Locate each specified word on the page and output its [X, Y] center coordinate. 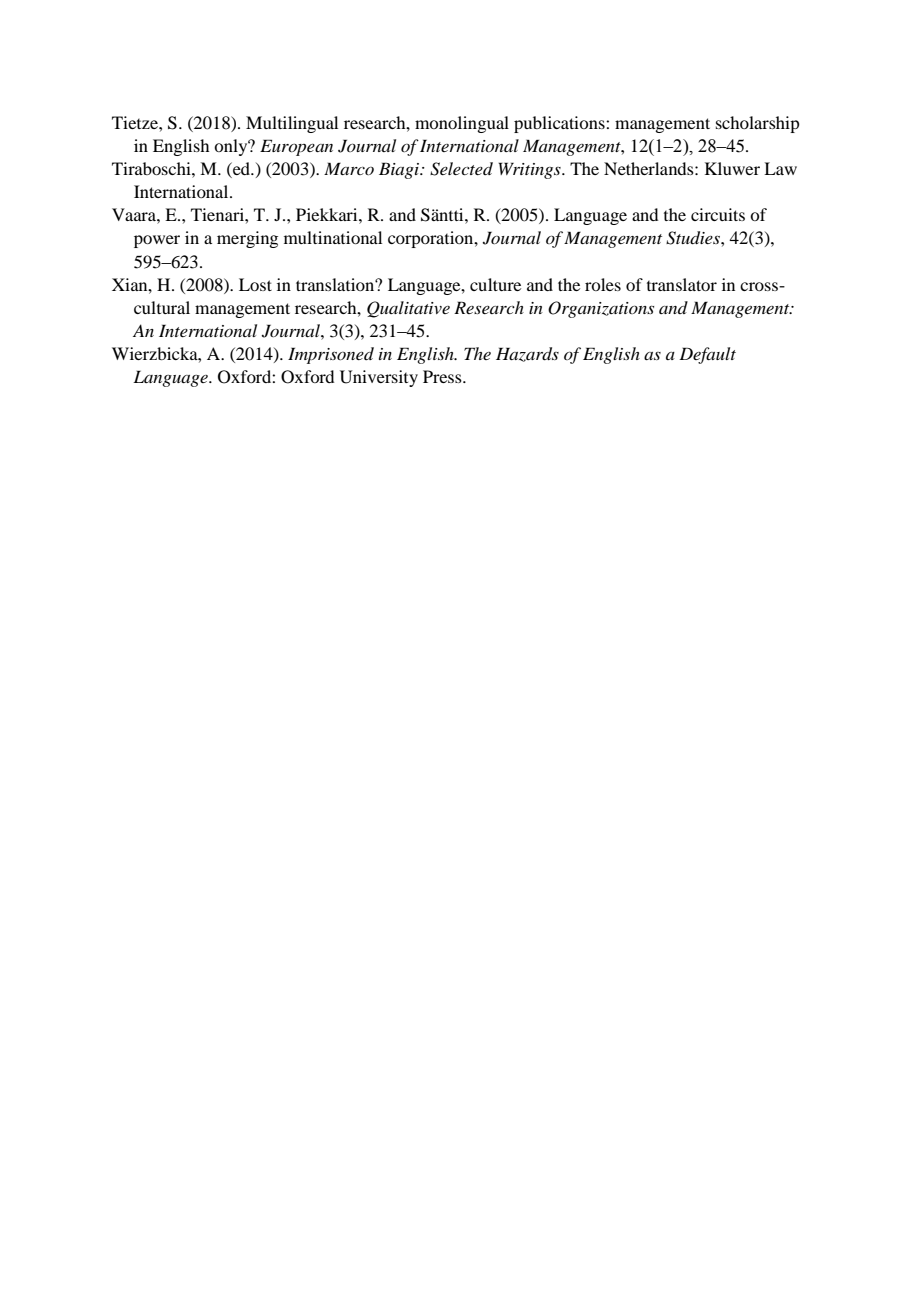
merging [247, 239]
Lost [255, 284]
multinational [333, 237]
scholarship [757, 124]
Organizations [601, 309]
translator [682, 284]
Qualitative [408, 309]
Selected [461, 169]
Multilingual [292, 124]
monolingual [462, 124]
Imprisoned [331, 355]
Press [443, 376]
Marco [349, 168]
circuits [718, 214]
